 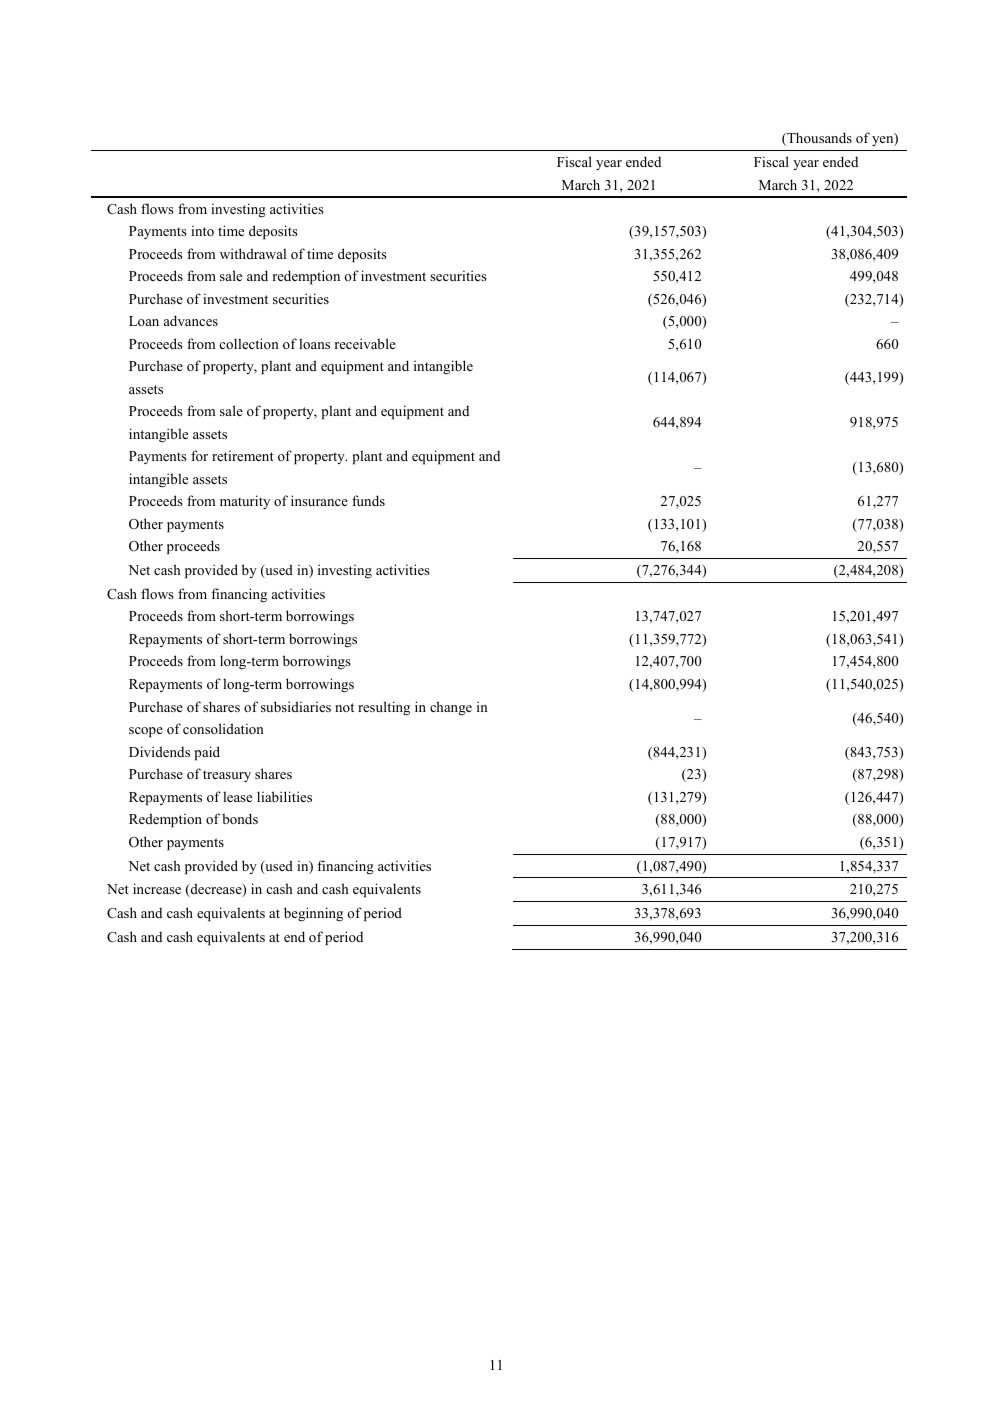 I want to click on withdrawal, so click(x=253, y=253).
